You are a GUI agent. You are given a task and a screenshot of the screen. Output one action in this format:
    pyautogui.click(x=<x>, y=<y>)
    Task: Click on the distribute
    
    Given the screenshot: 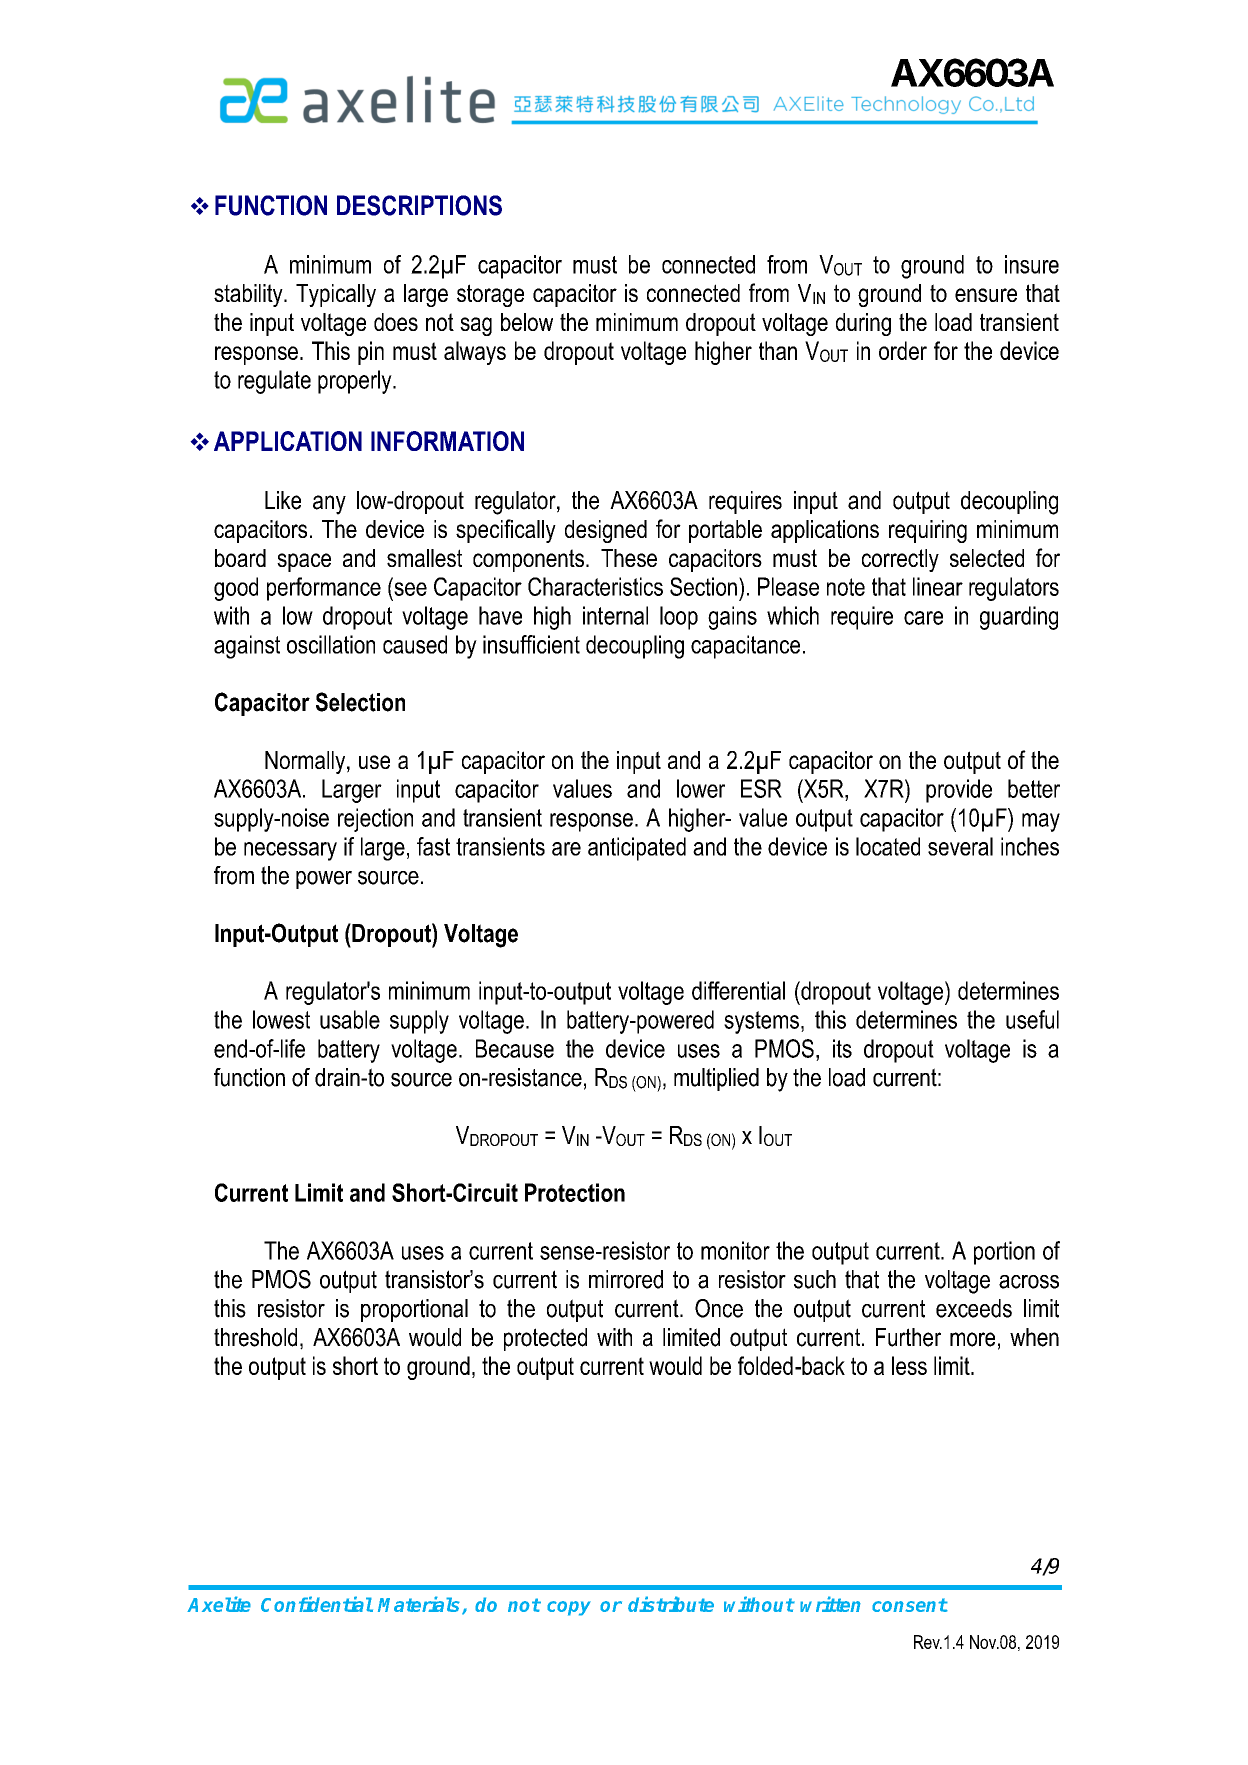 What is the action you would take?
    pyautogui.click(x=671, y=1604)
